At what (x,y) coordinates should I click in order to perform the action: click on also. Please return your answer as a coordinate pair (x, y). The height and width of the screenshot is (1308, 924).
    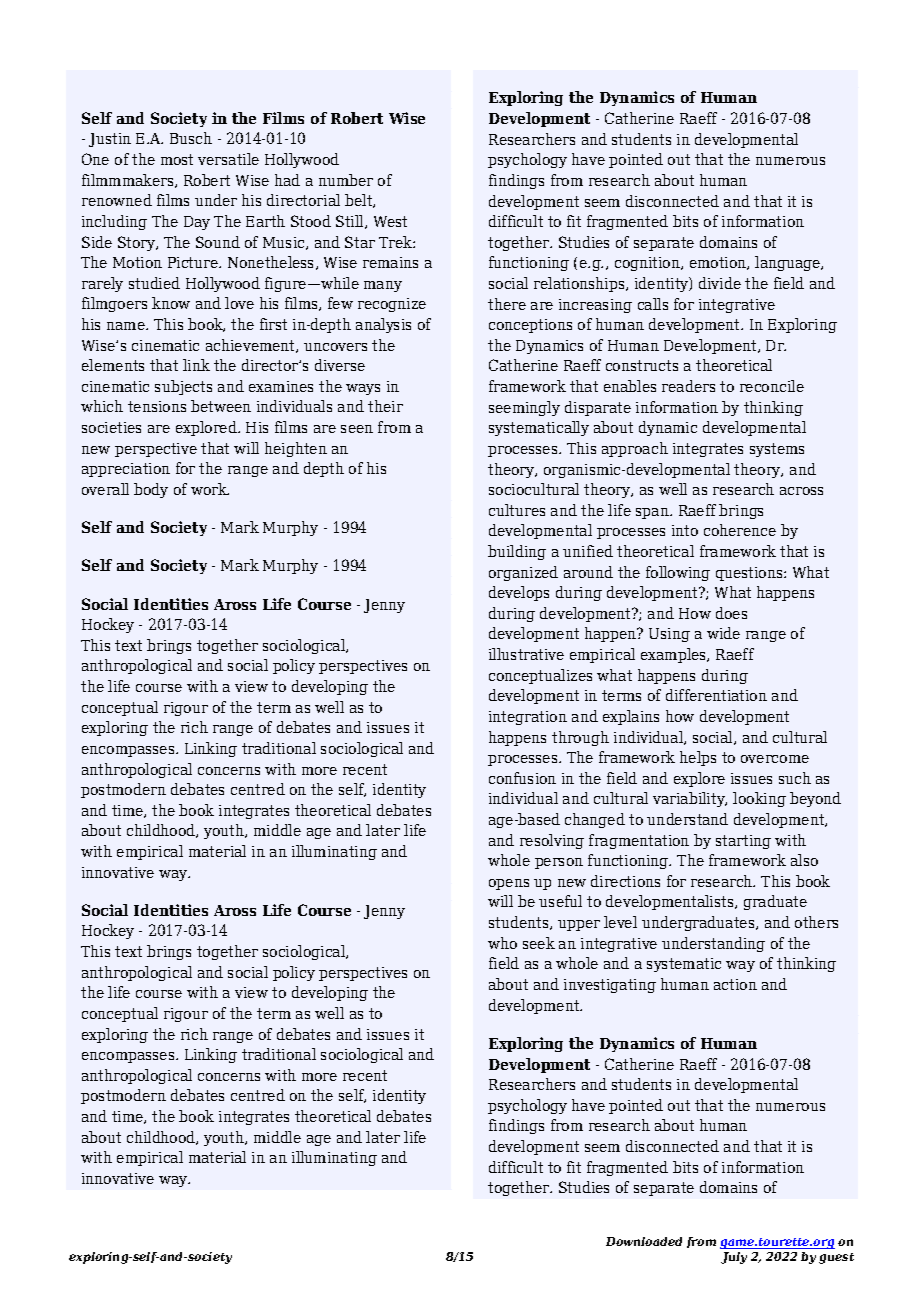
    Looking at the image, I should click on (804, 860).
